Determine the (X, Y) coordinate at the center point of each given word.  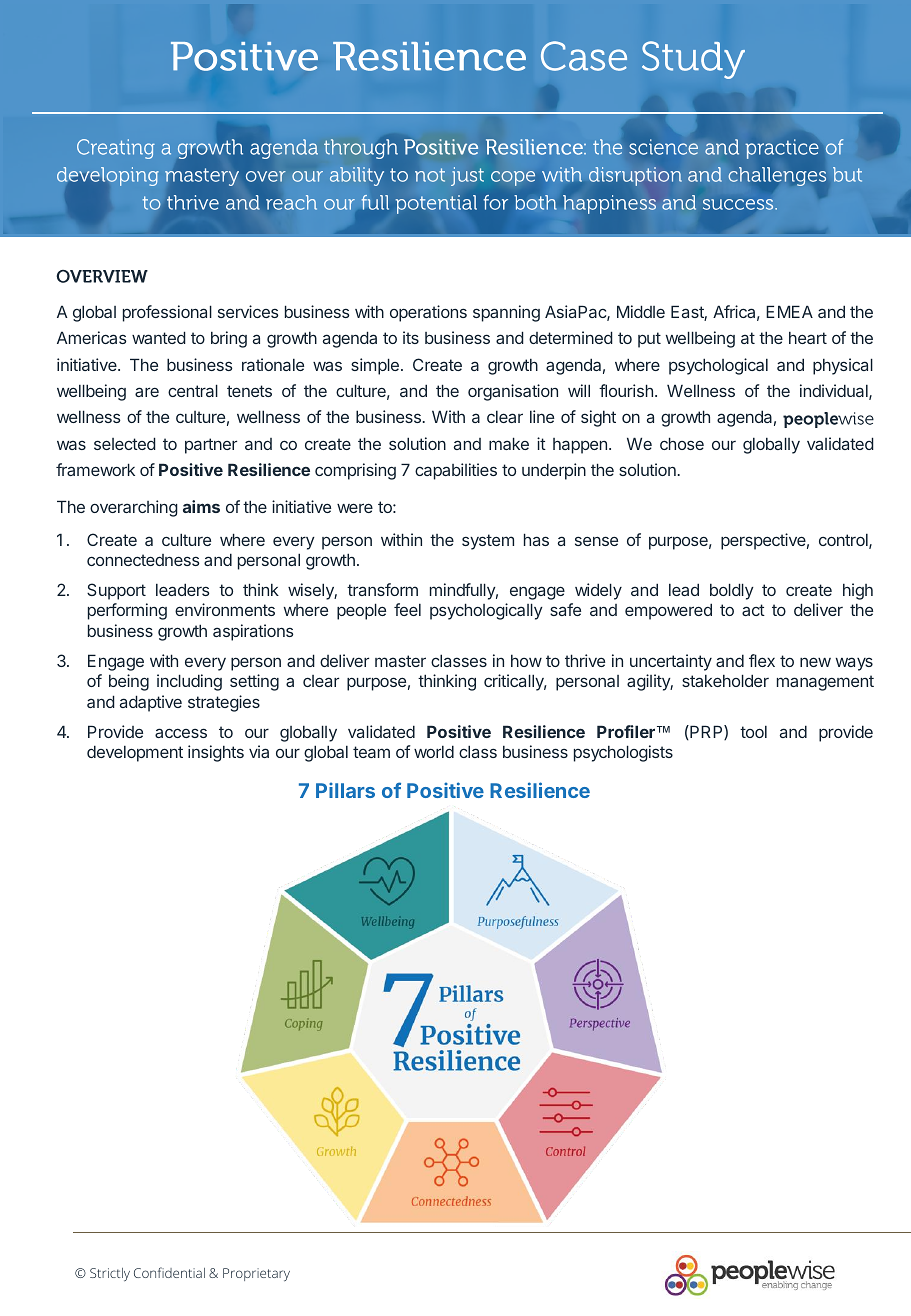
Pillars (345, 790)
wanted (159, 337)
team (371, 752)
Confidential (169, 1272)
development (135, 753)
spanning (506, 313)
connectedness (143, 560)
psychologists (623, 753)
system (488, 542)
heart (808, 338)
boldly (732, 591)
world (434, 751)
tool (753, 732)
